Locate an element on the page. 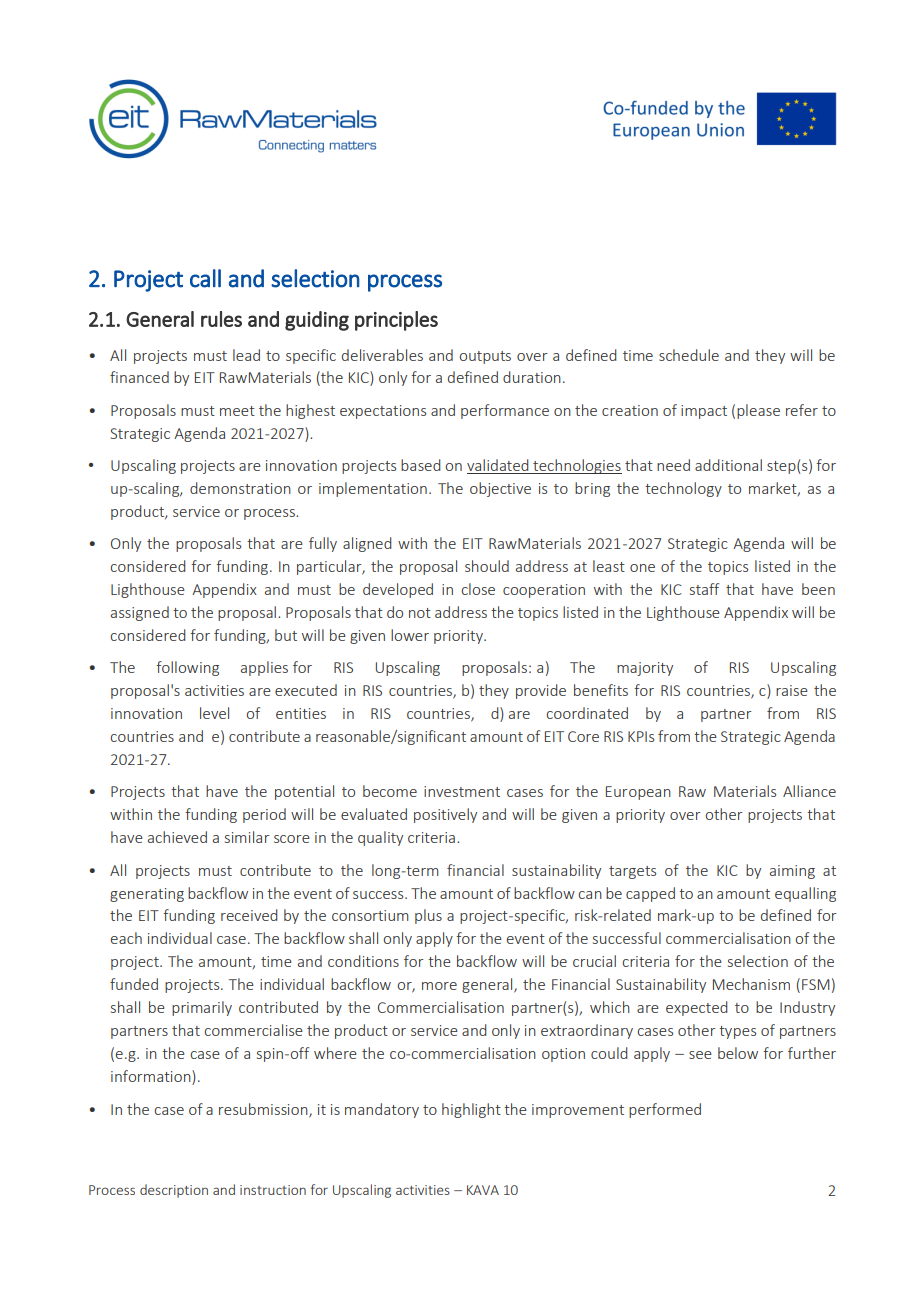 This document has height=1308, width=924. plus is located at coordinates (428, 916).
